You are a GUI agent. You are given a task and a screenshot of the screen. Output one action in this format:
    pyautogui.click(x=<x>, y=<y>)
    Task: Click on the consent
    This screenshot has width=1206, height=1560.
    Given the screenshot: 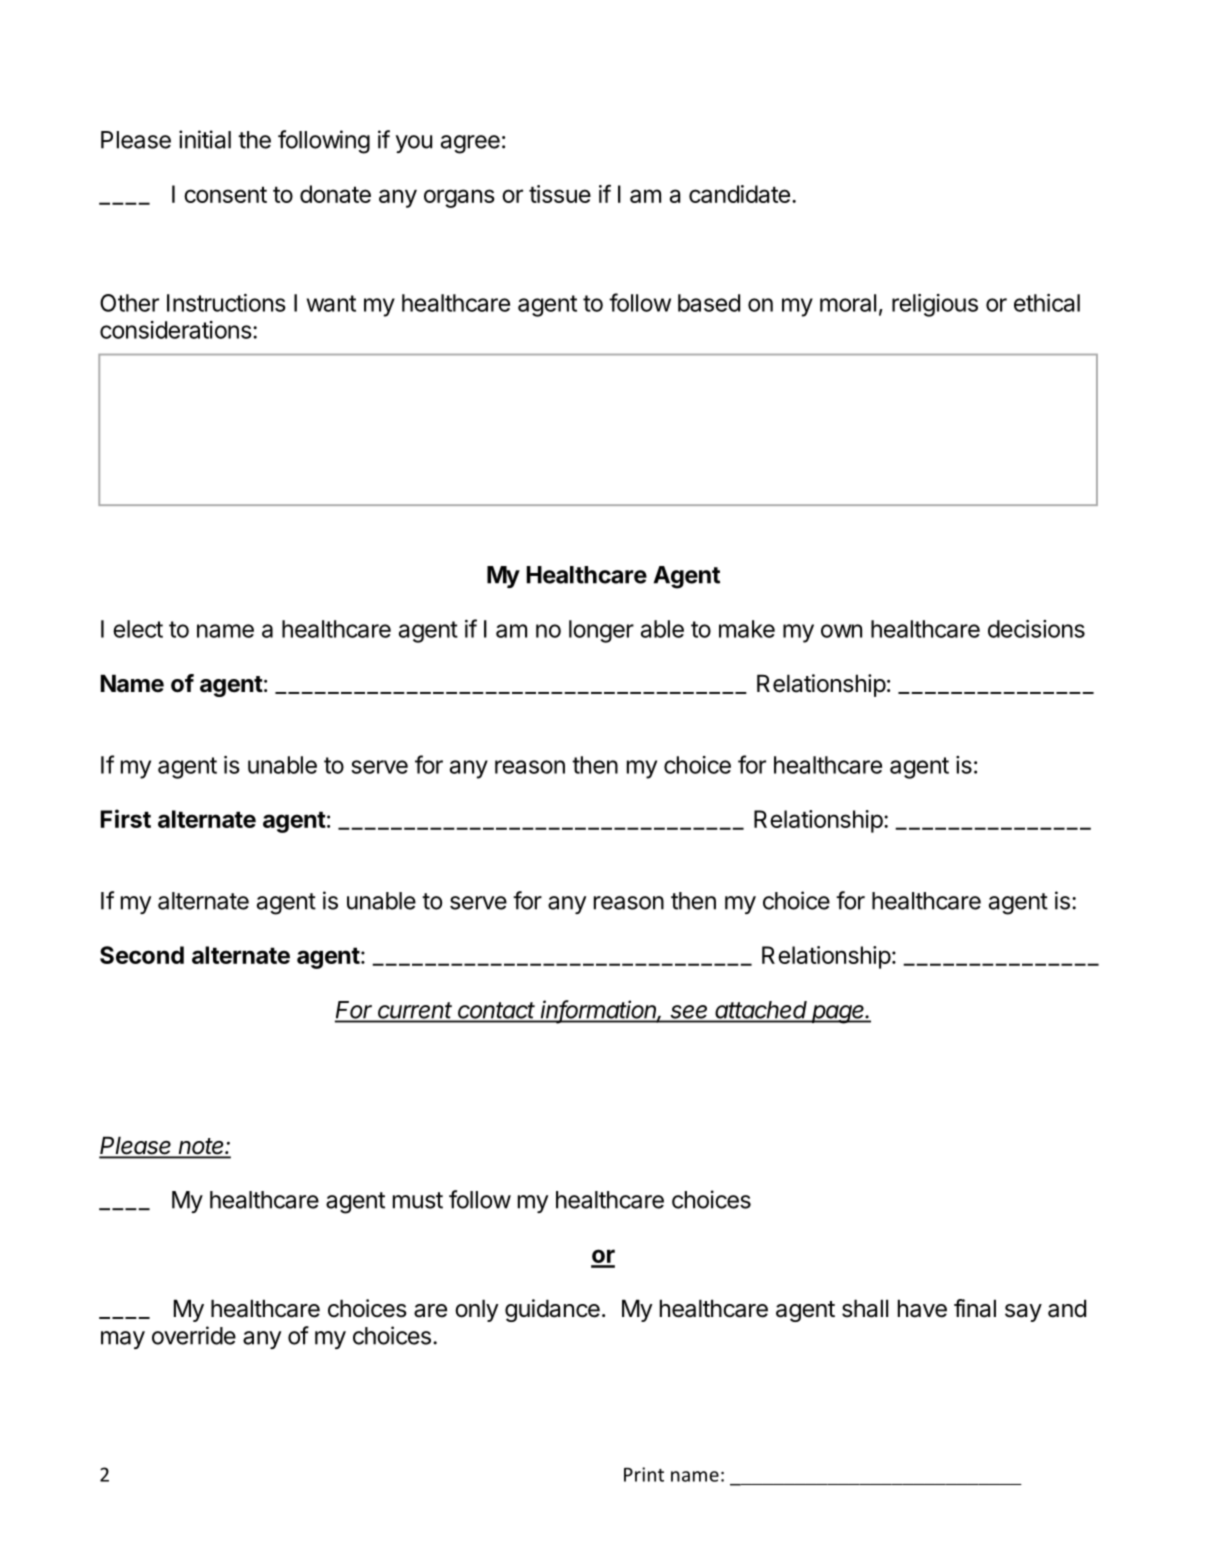 What is the action you would take?
    pyautogui.click(x=225, y=194)
